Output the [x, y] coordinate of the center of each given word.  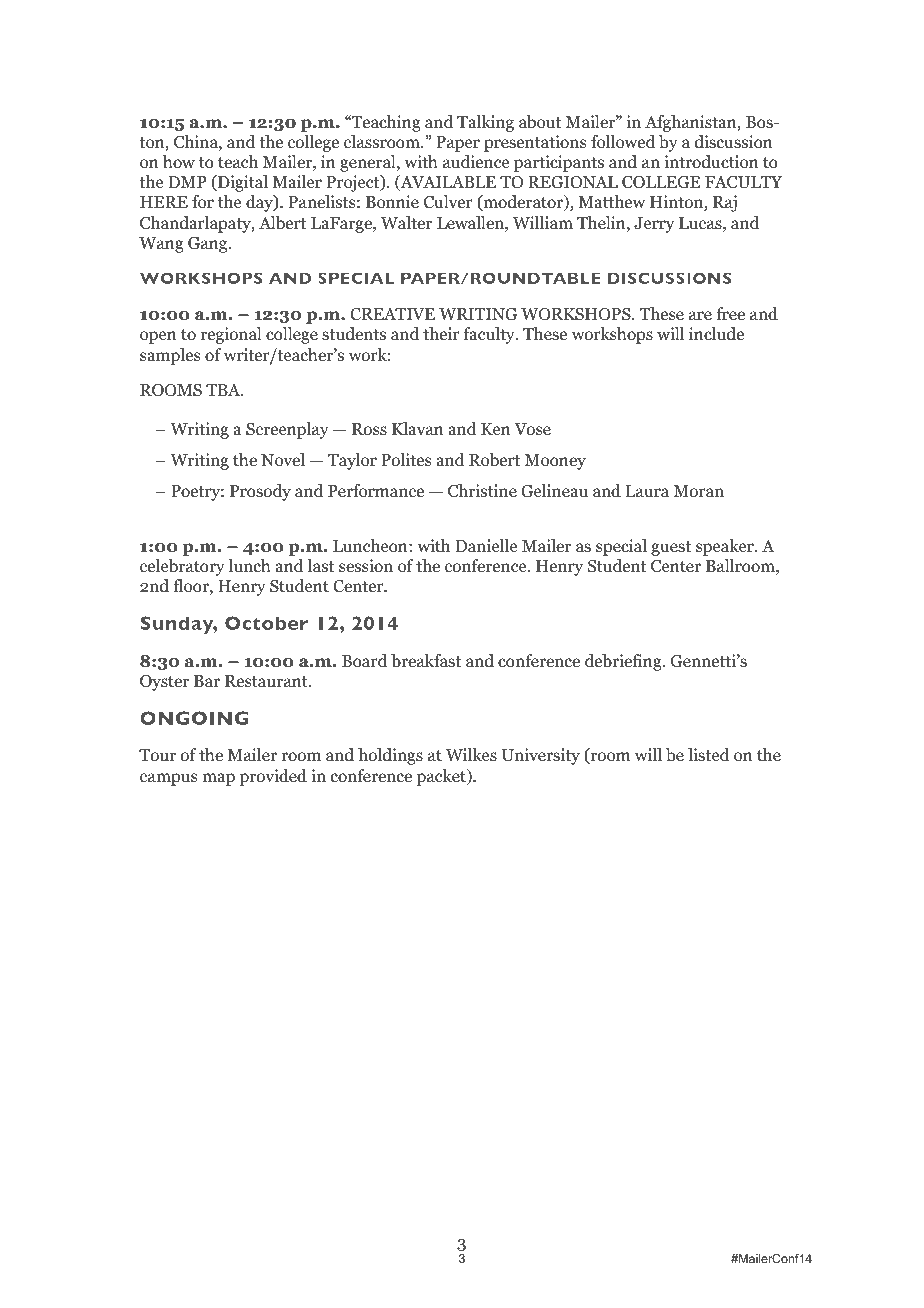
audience [476, 162]
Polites [406, 460]
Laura [647, 491]
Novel [283, 460]
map [218, 779]
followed [623, 142]
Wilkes [471, 754]
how [179, 162]
